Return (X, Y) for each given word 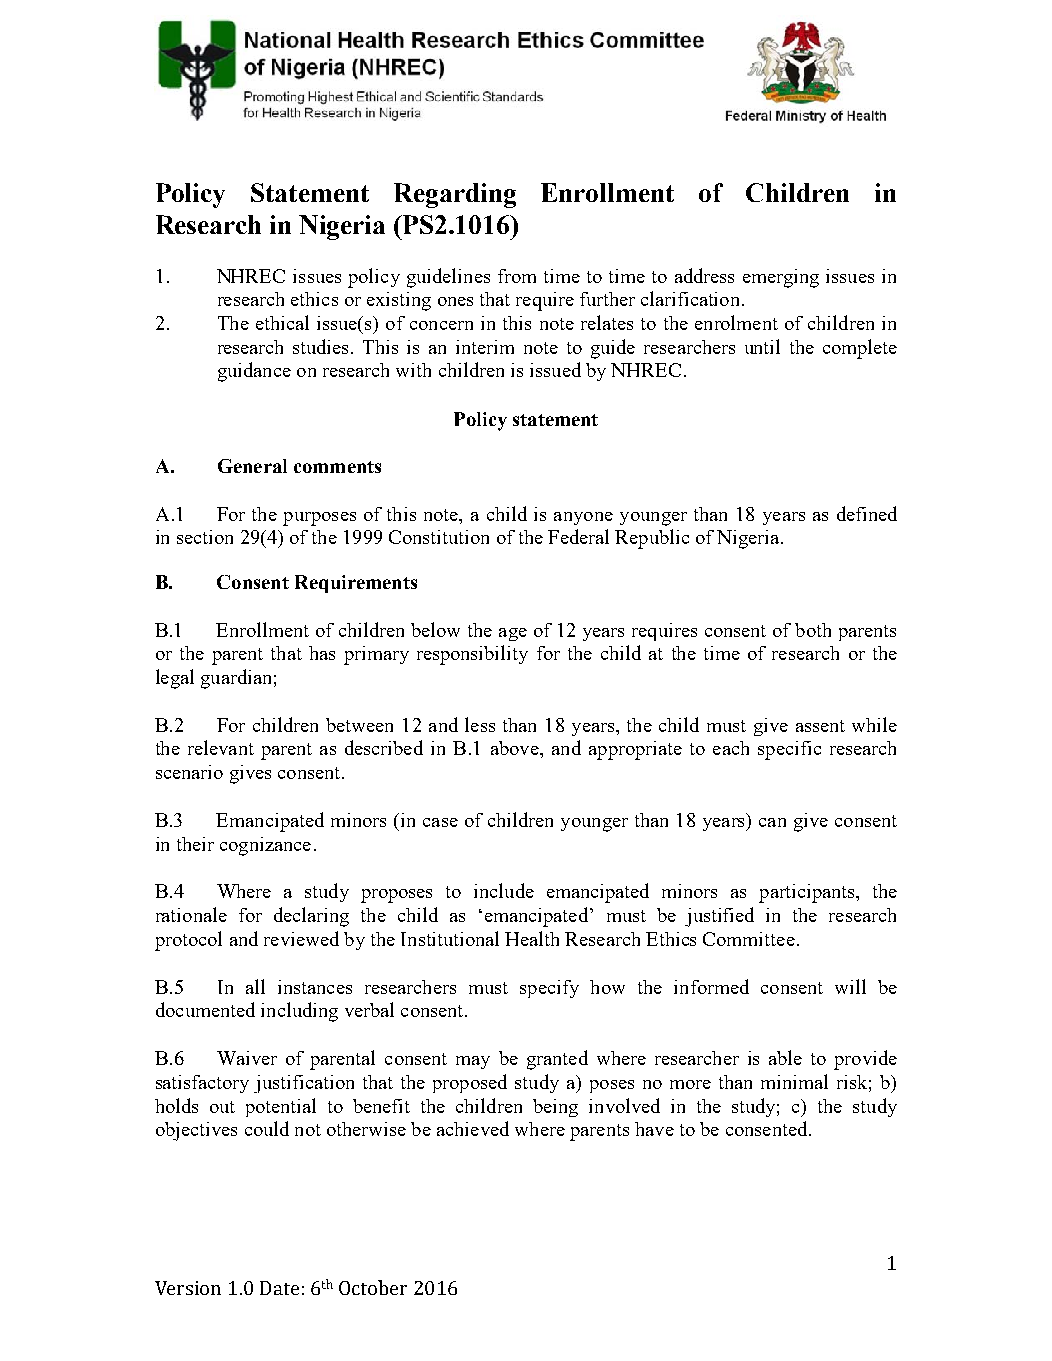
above (516, 748)
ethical (282, 322)
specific (789, 750)
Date (279, 1288)
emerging (781, 278)
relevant (221, 747)
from (517, 276)
